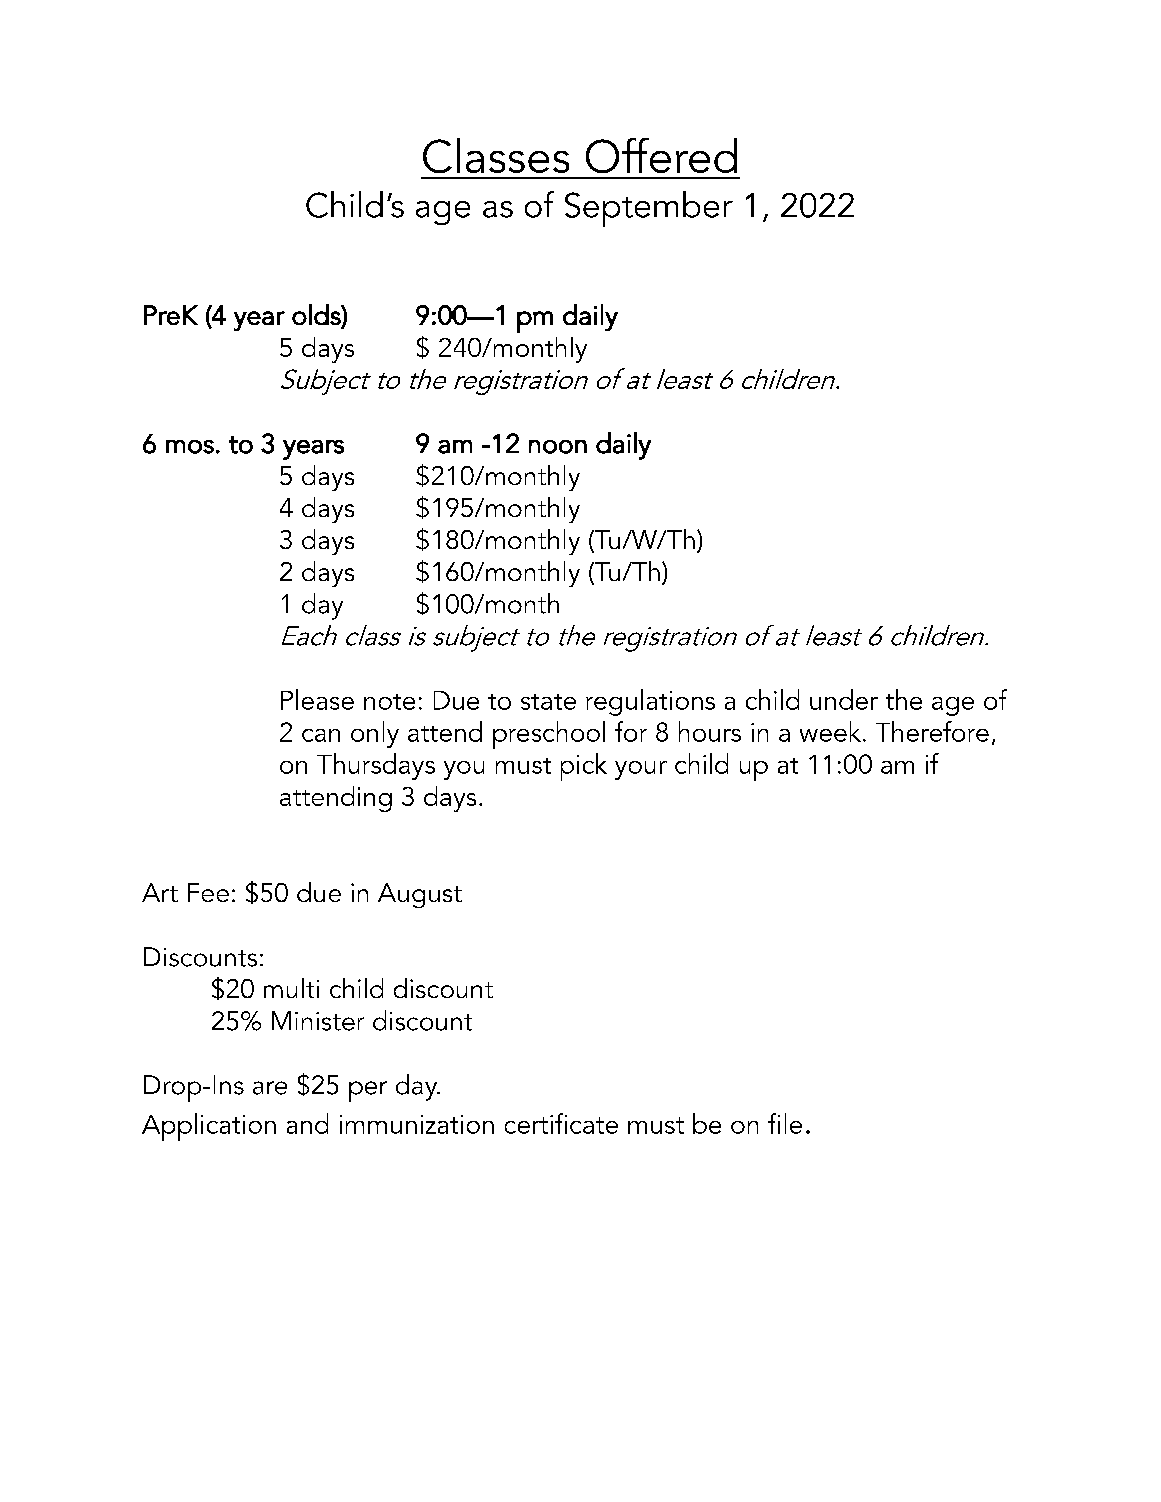 The image size is (1161, 1502). I want to click on noon, so click(558, 447).
